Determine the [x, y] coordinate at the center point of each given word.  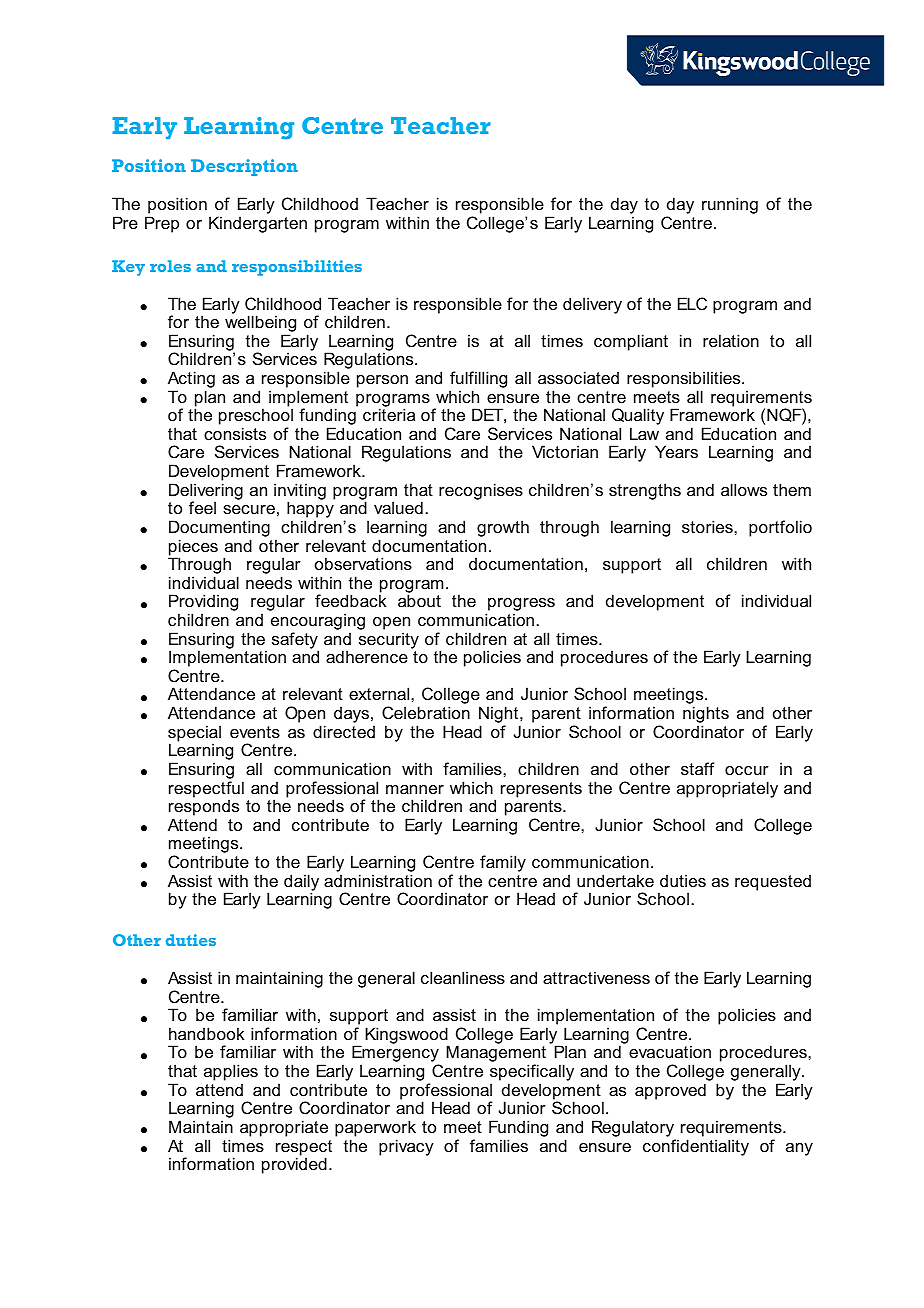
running [730, 205]
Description [244, 167]
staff [698, 768]
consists [235, 433]
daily [301, 883]
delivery [592, 305]
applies [231, 1072]
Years [676, 451]
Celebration [426, 712]
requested [773, 882]
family [503, 863]
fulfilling [478, 381]
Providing [203, 604]
